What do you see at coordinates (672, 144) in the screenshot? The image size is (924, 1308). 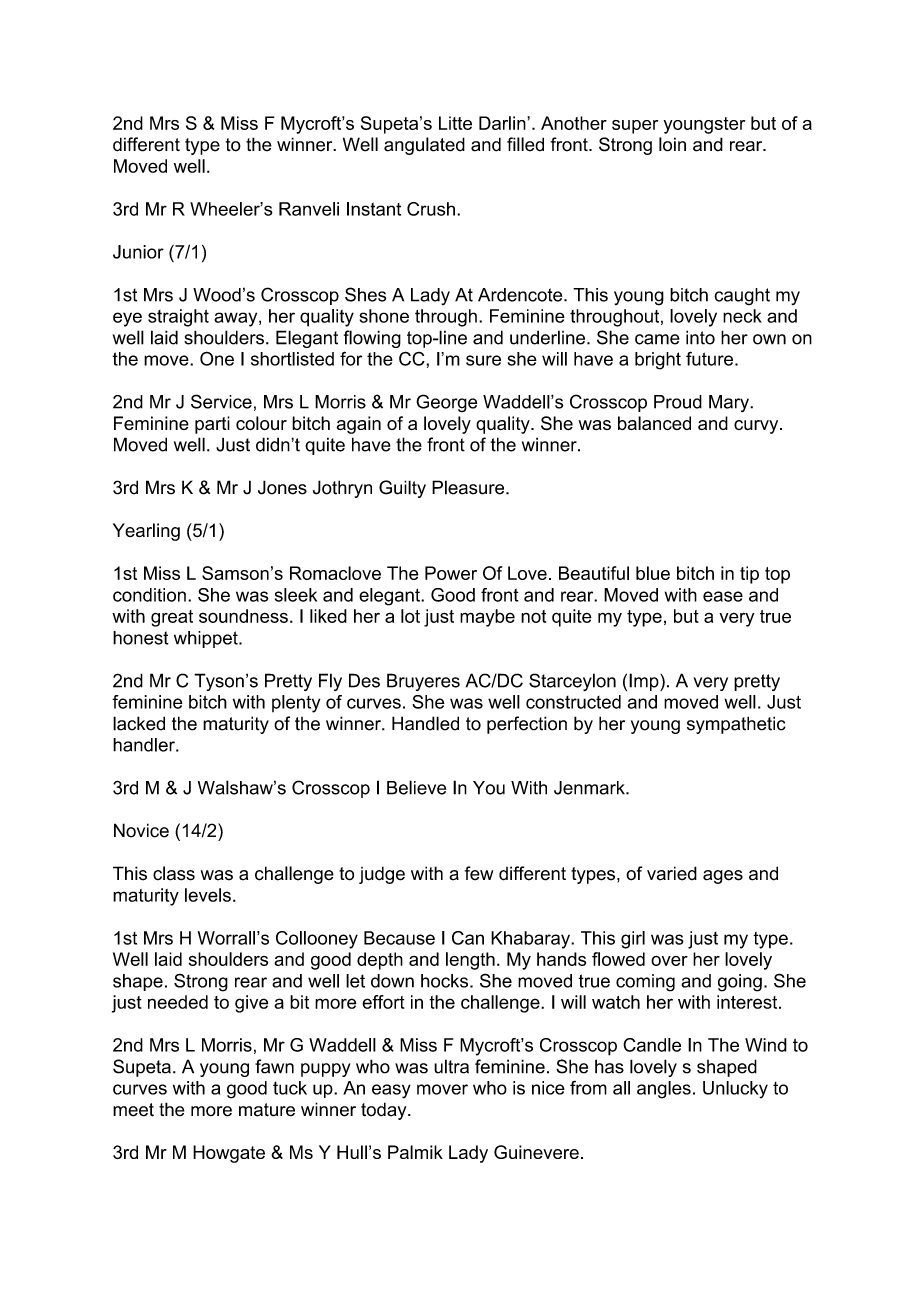 I see `loin` at bounding box center [672, 144].
